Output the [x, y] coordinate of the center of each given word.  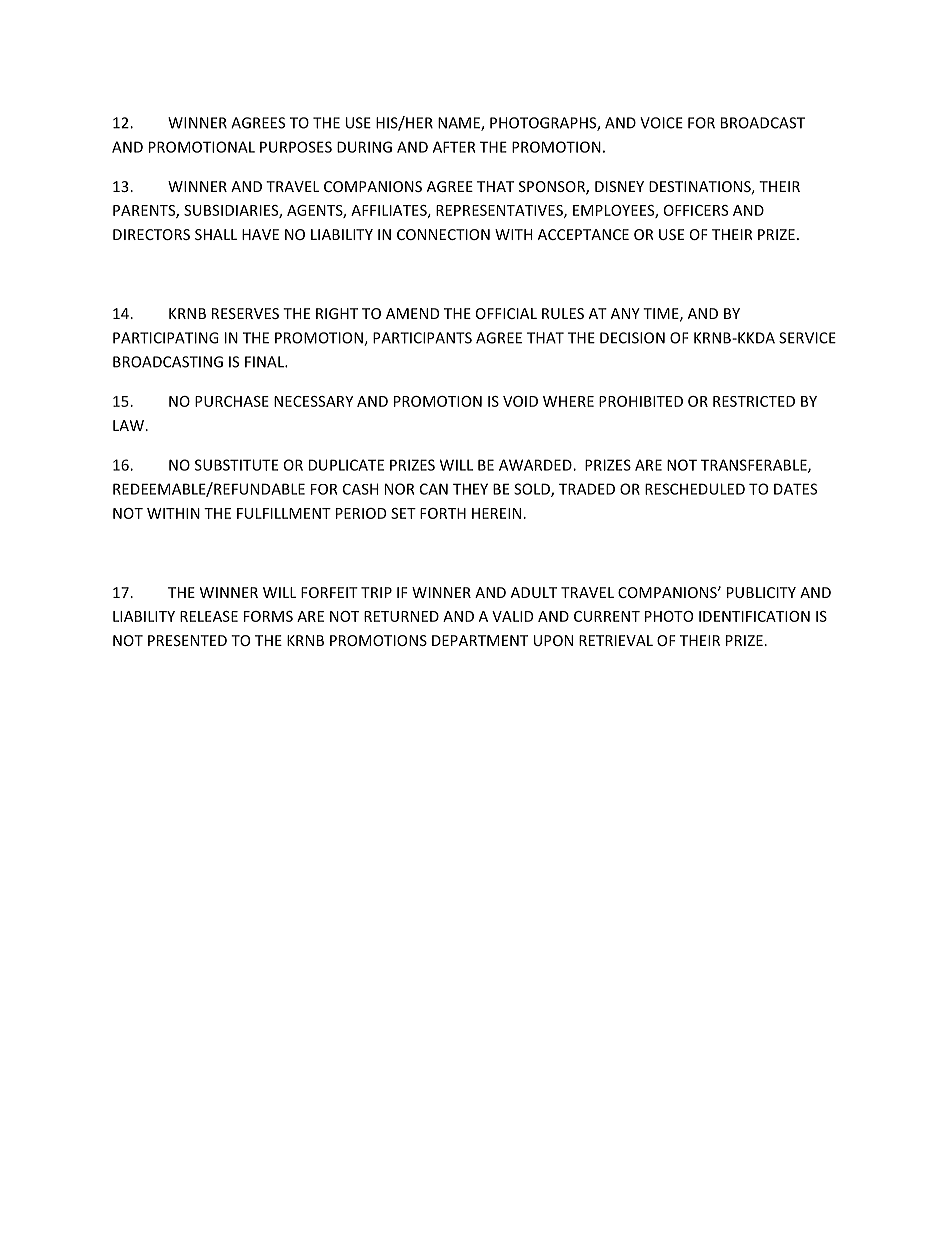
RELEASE [209, 616]
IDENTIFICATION [754, 616]
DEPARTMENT [480, 640]
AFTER [454, 147]
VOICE [661, 123]
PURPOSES [296, 147]
